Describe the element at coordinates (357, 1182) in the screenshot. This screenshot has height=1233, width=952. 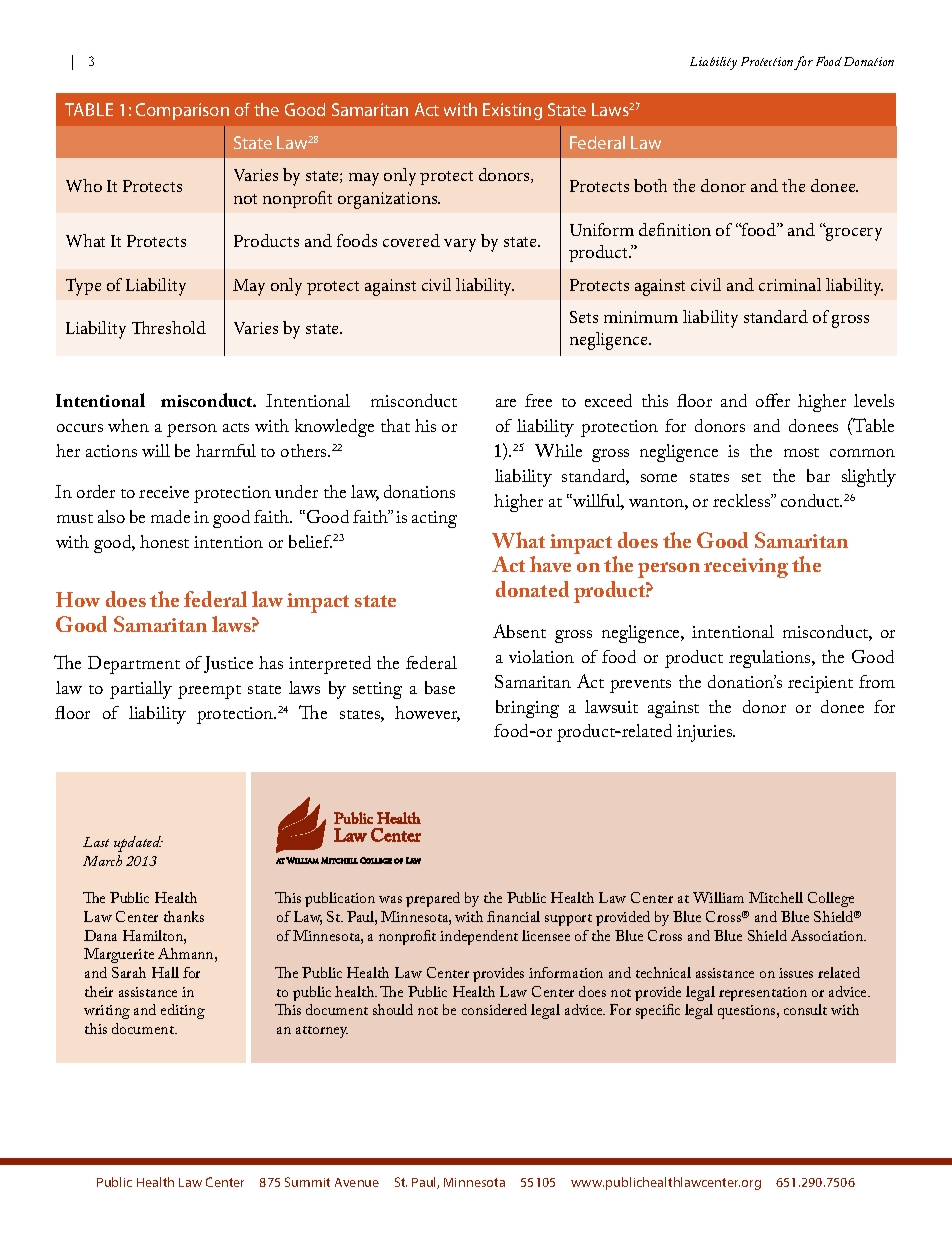
I see `Avenue` at that location.
